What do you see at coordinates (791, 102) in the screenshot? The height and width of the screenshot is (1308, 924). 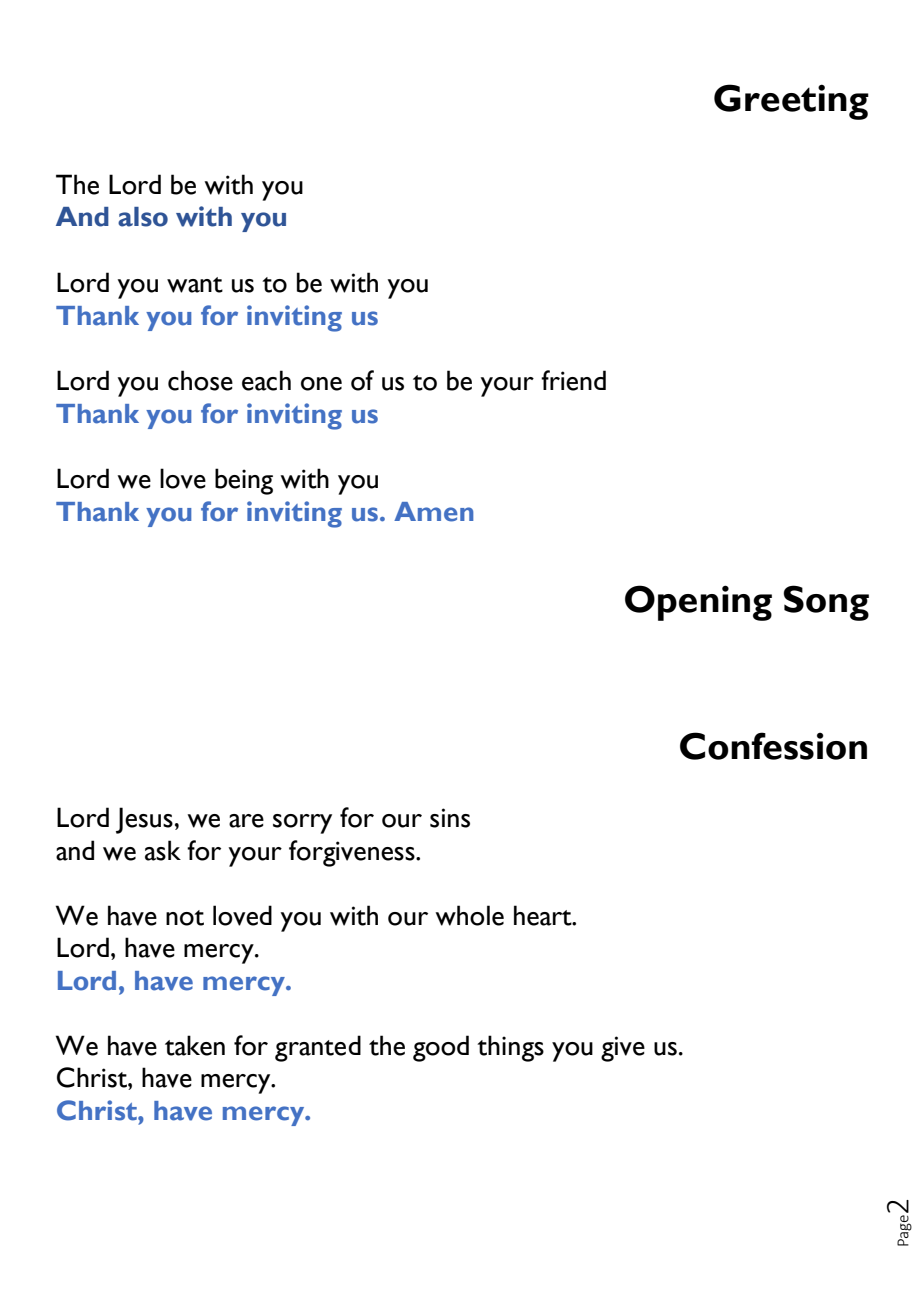 I see `Greeting` at bounding box center [791, 102].
